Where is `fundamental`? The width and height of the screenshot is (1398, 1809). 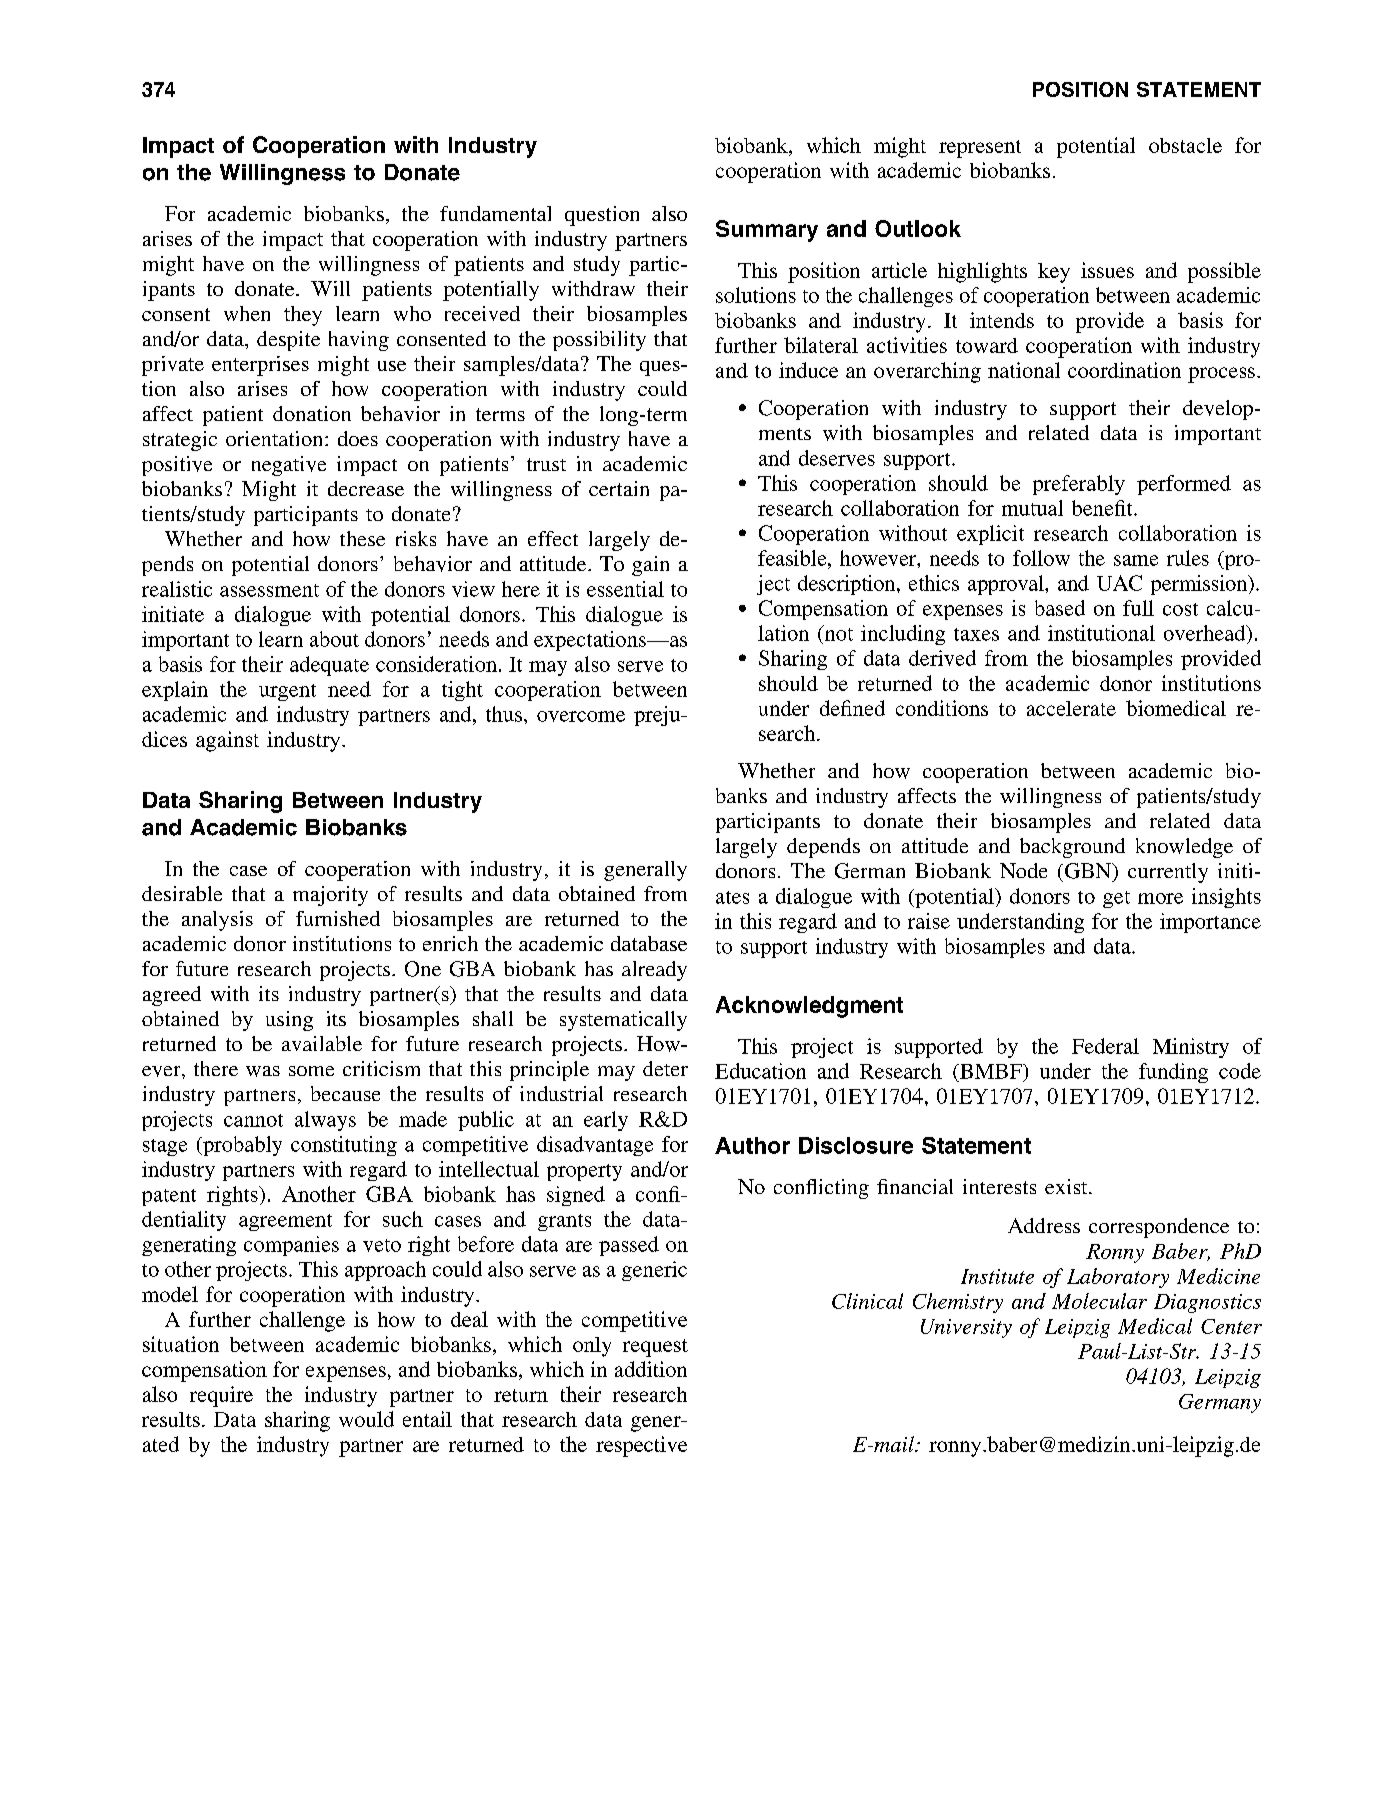
fundamental is located at coordinates (495, 213).
